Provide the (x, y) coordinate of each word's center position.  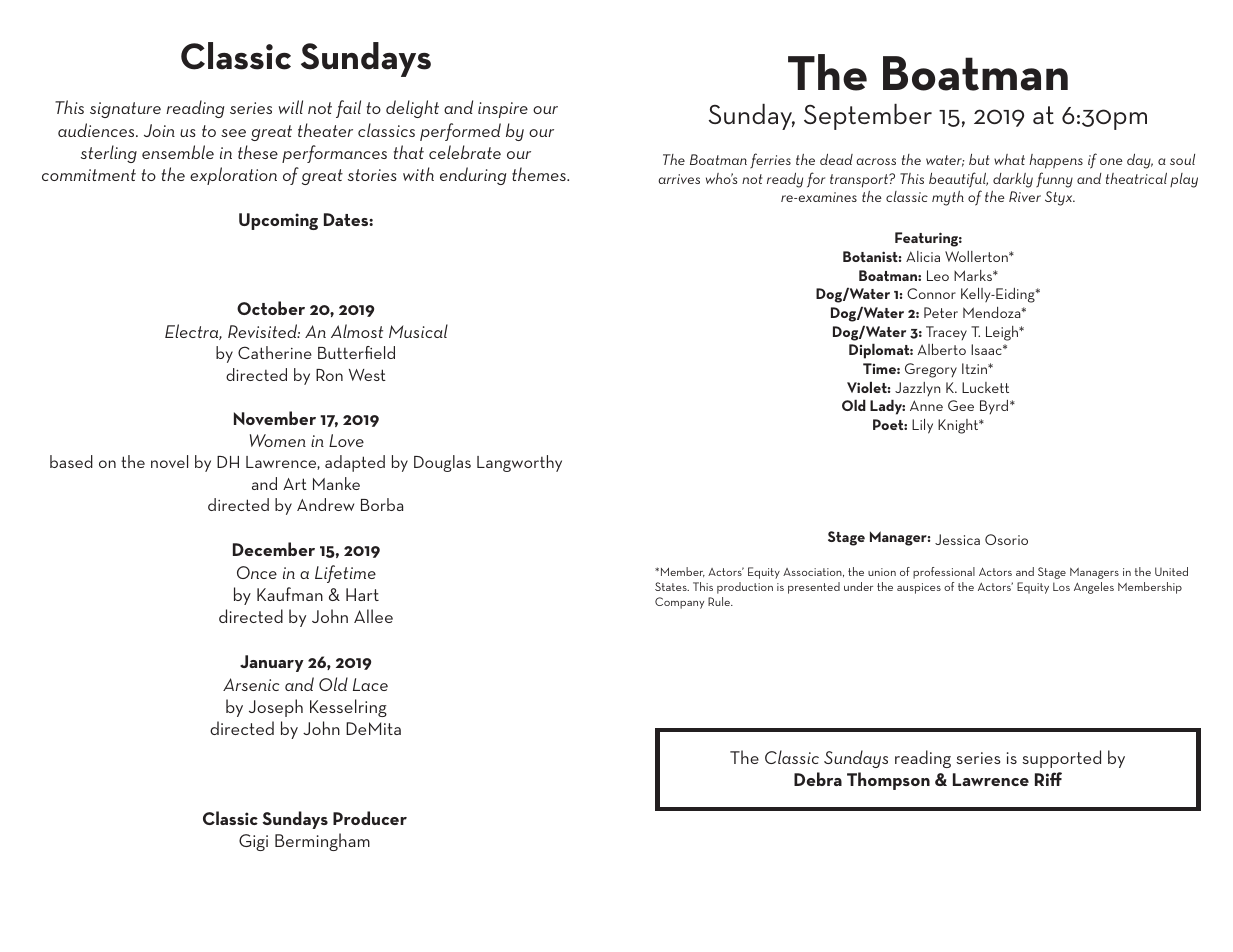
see (233, 133)
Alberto (942, 349)
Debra (818, 779)
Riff (1048, 779)
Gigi (253, 842)
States (672, 586)
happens (1056, 161)
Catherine (275, 352)
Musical (418, 331)
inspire (503, 110)
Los (1061, 586)
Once (257, 572)
